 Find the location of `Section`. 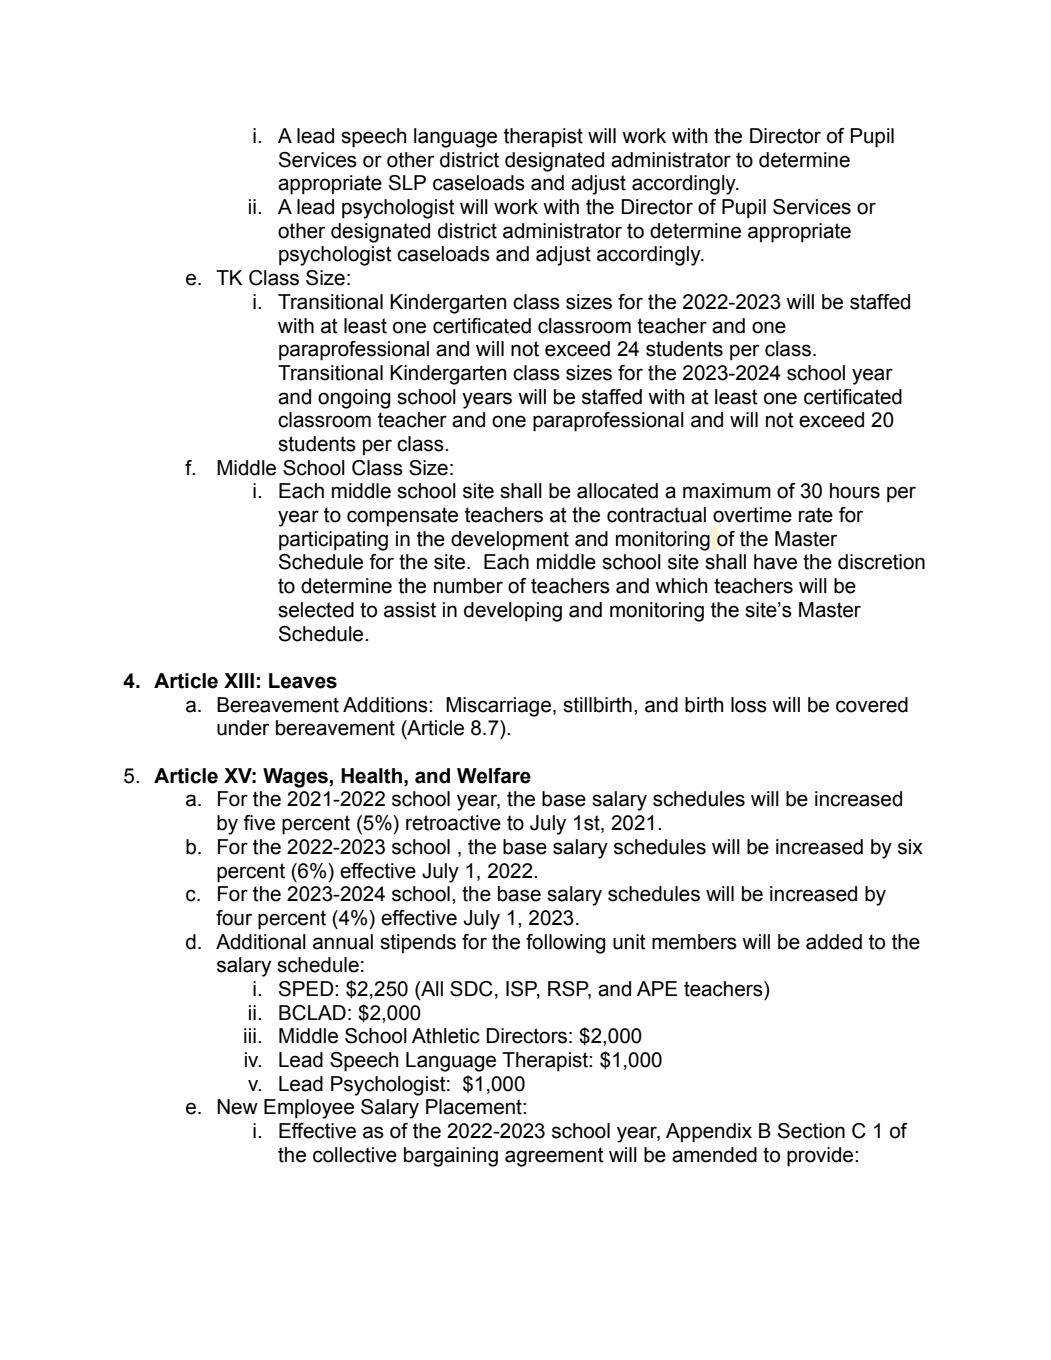

Section is located at coordinates (811, 1131).
